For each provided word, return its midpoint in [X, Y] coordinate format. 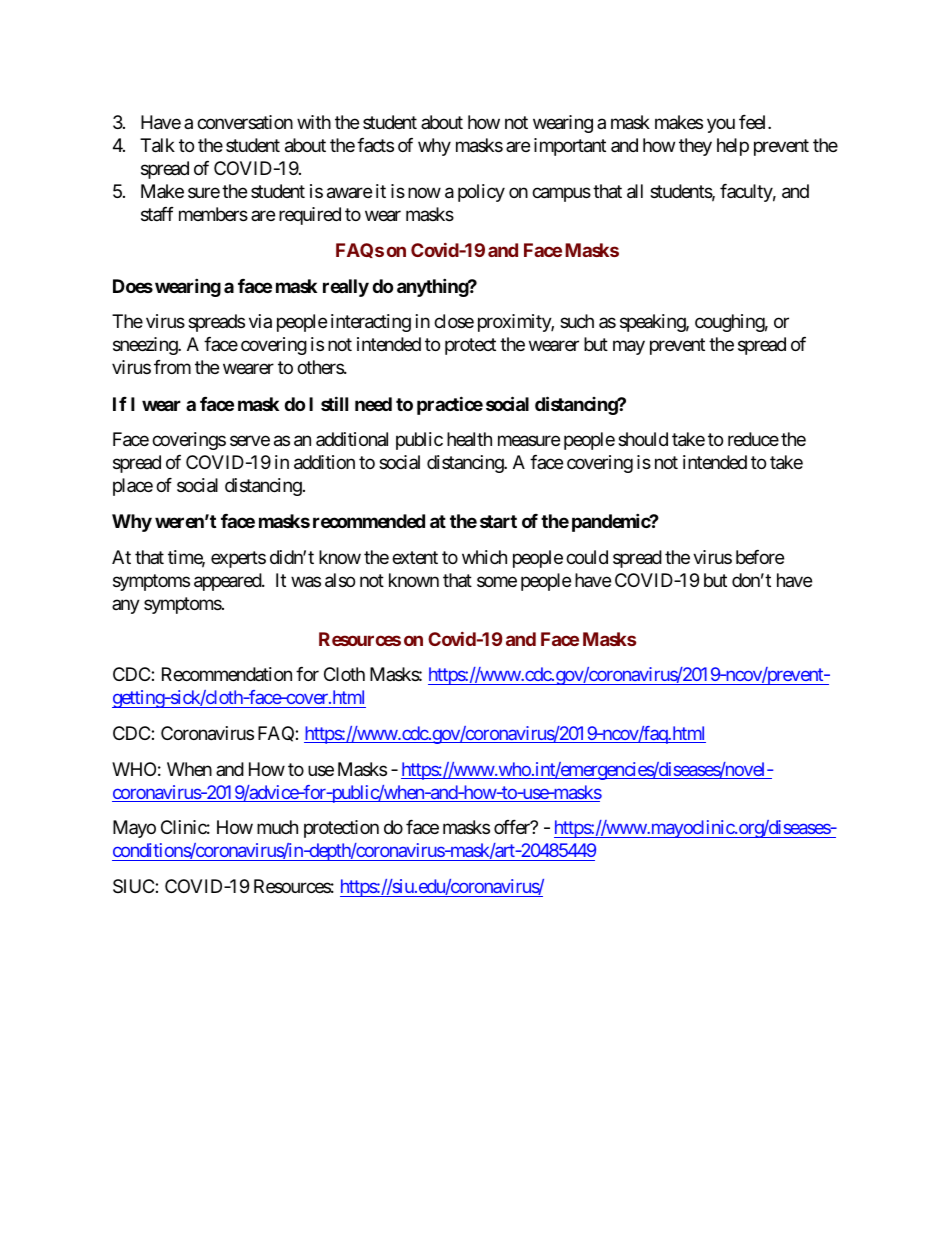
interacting [371, 323]
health [469, 439]
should [643, 439]
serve [250, 440]
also [340, 580]
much [277, 827]
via [260, 321]
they [695, 147]
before [760, 557]
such [577, 321]
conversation [245, 122]
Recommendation [227, 674]
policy [481, 193]
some [497, 581]
